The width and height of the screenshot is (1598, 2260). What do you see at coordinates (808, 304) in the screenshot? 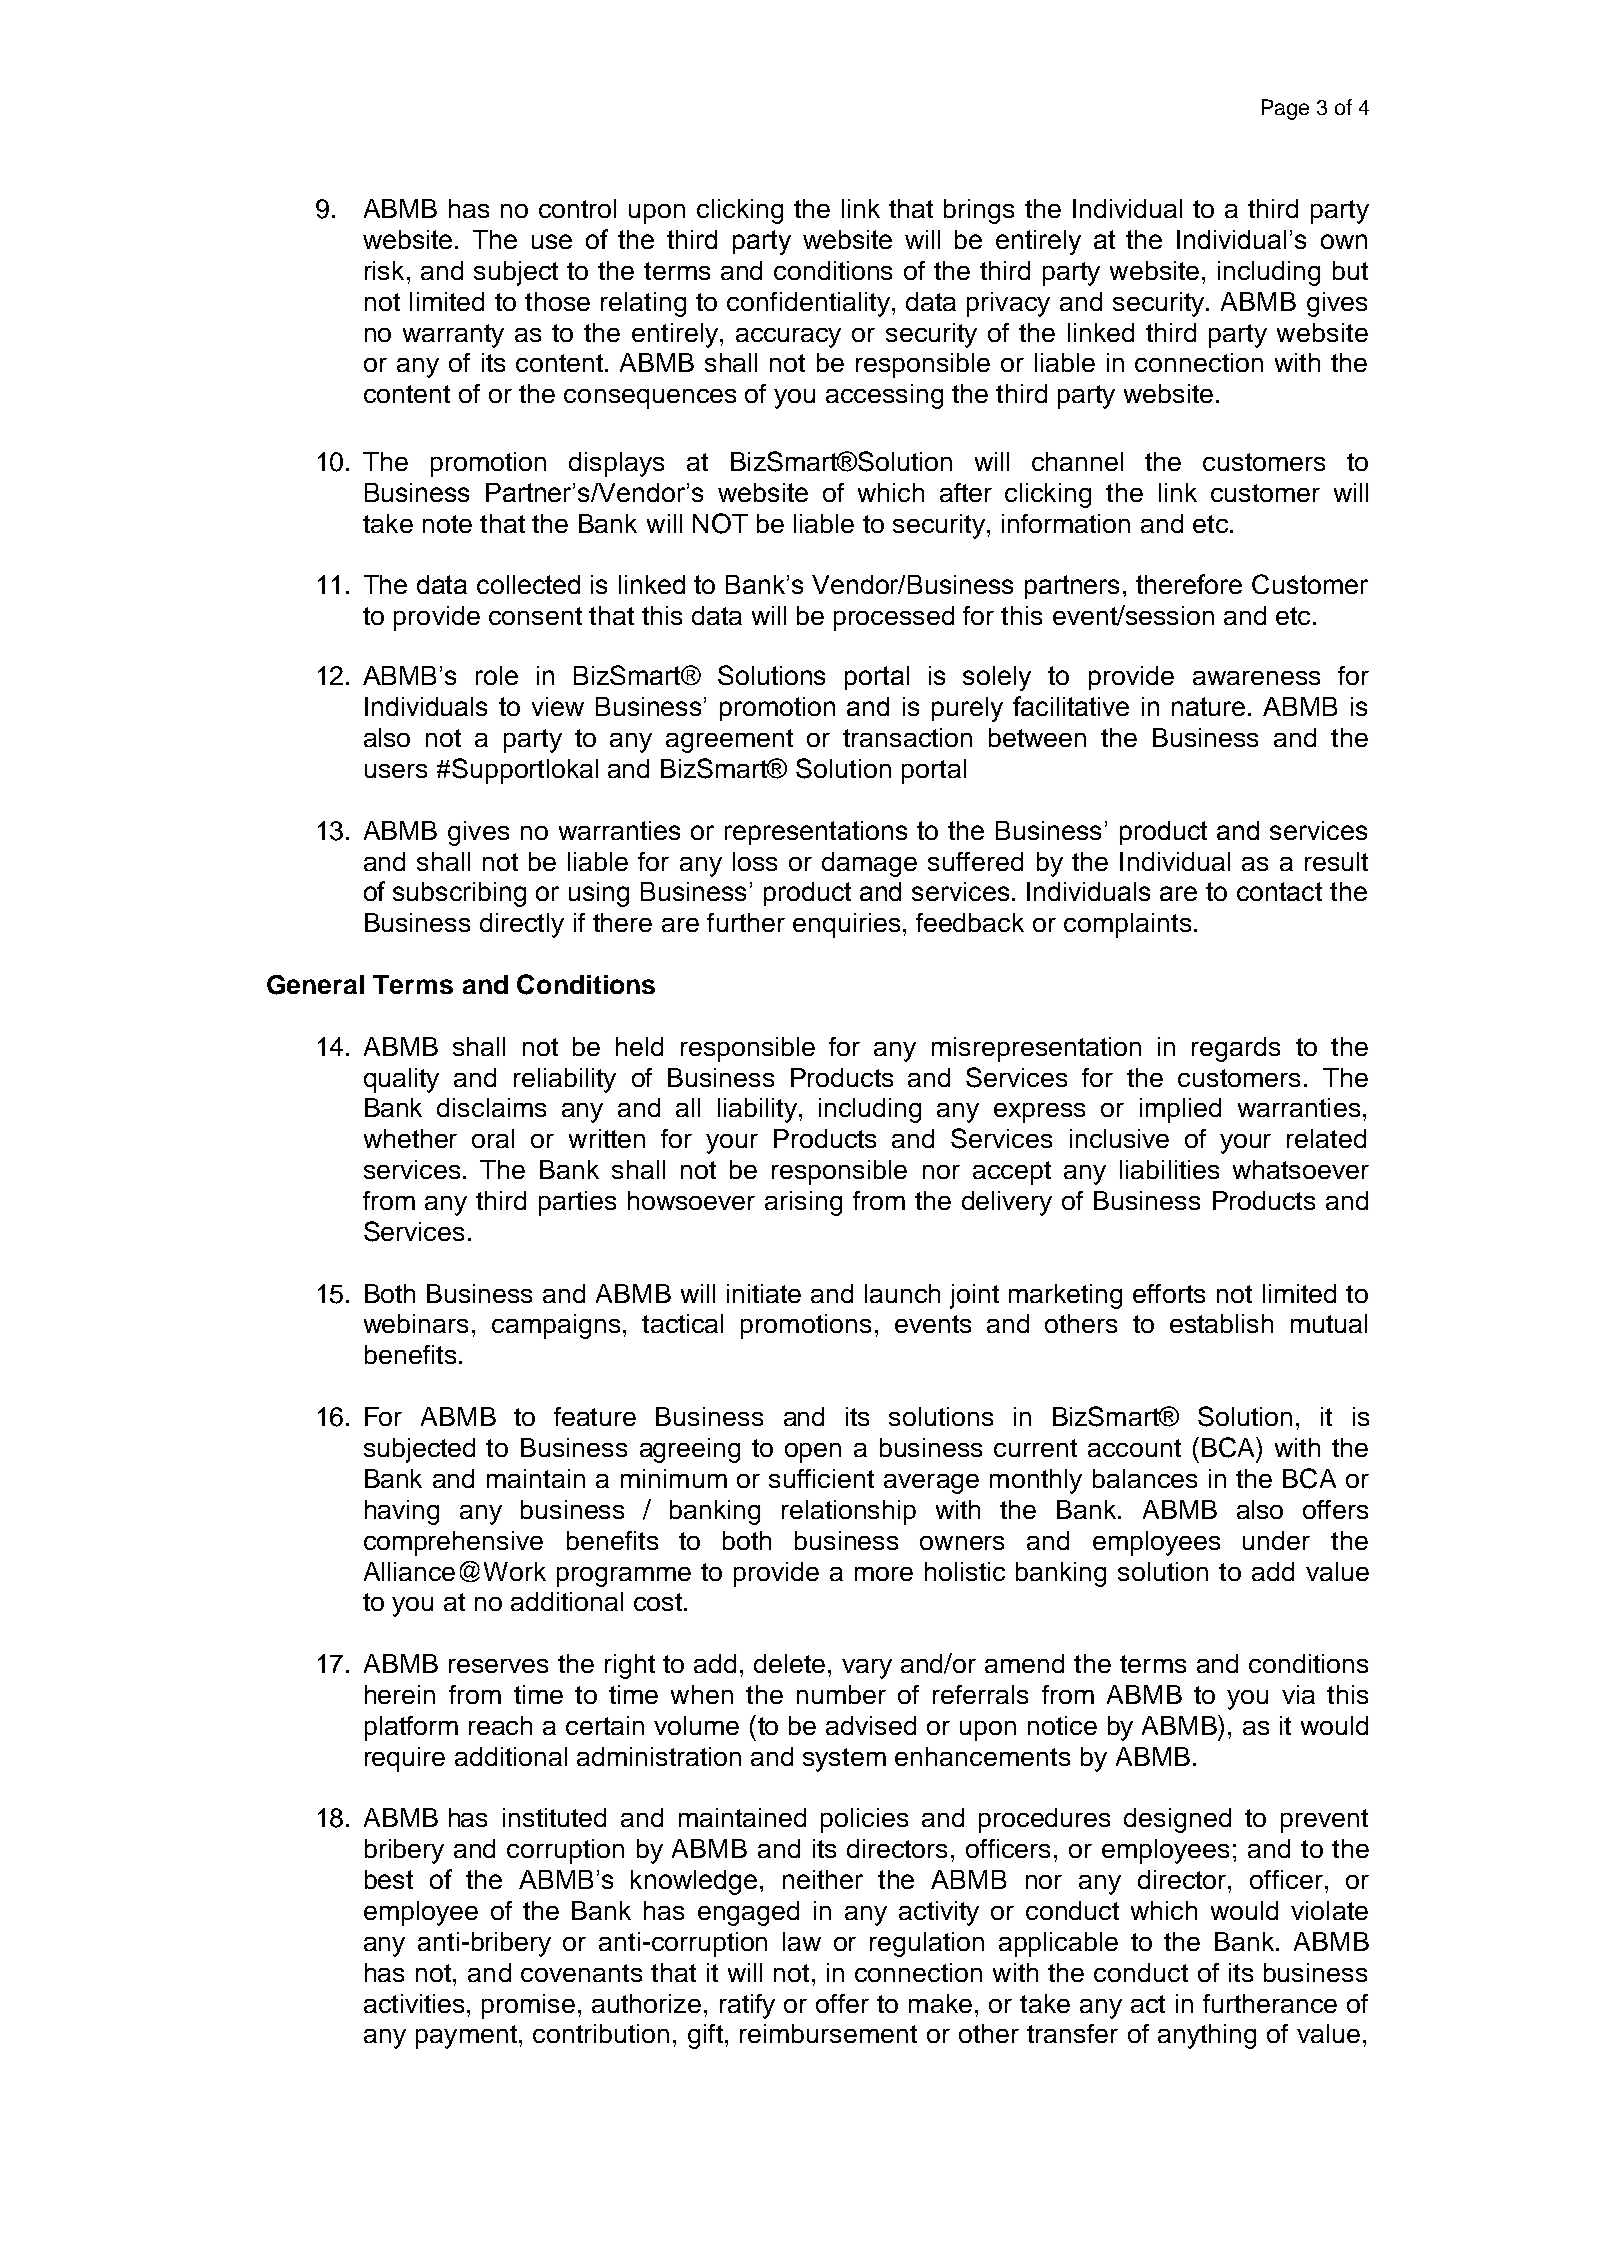
I see `confidentiality` at bounding box center [808, 304].
